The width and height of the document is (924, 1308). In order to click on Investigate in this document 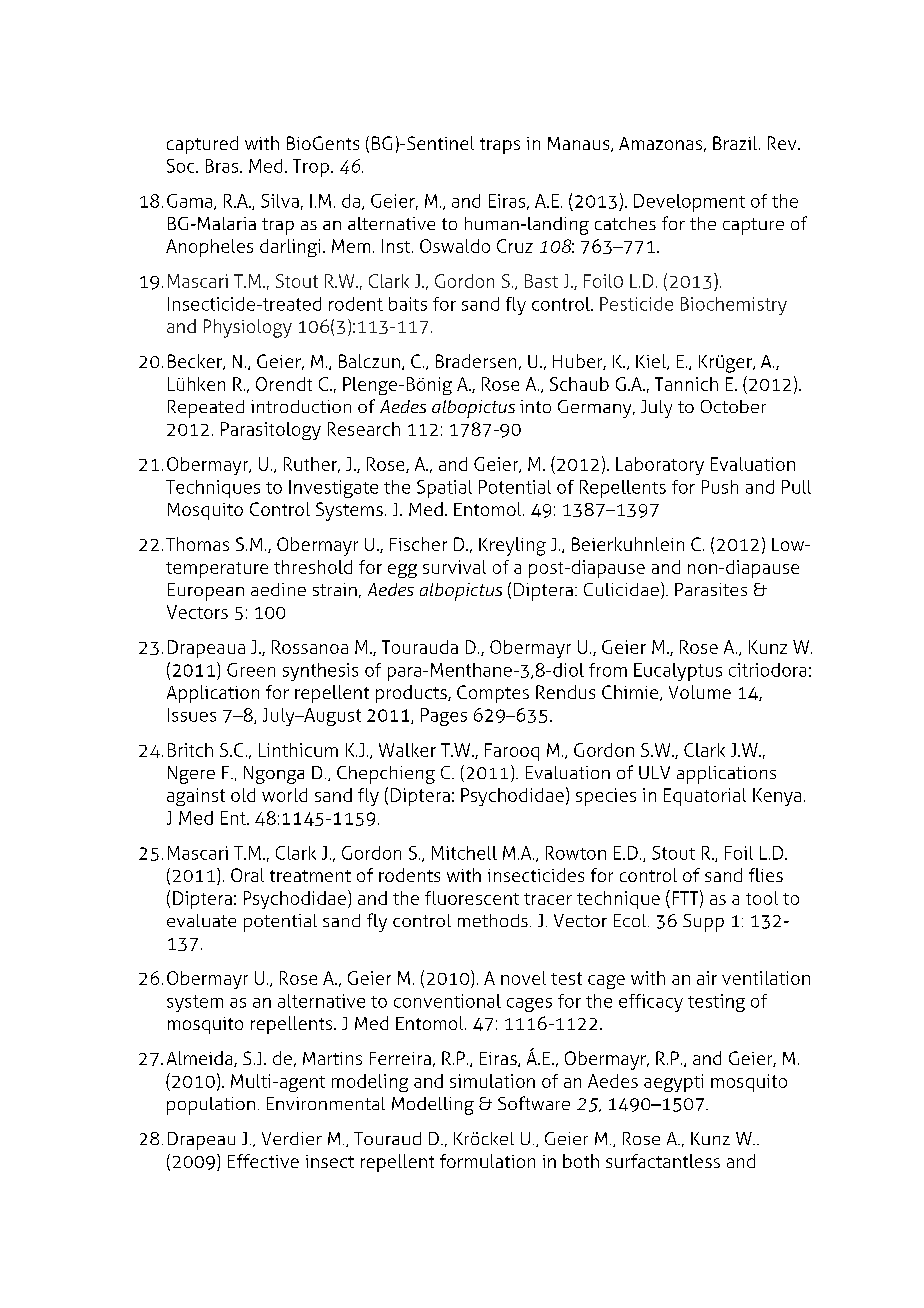, I will do `click(333, 489)`.
